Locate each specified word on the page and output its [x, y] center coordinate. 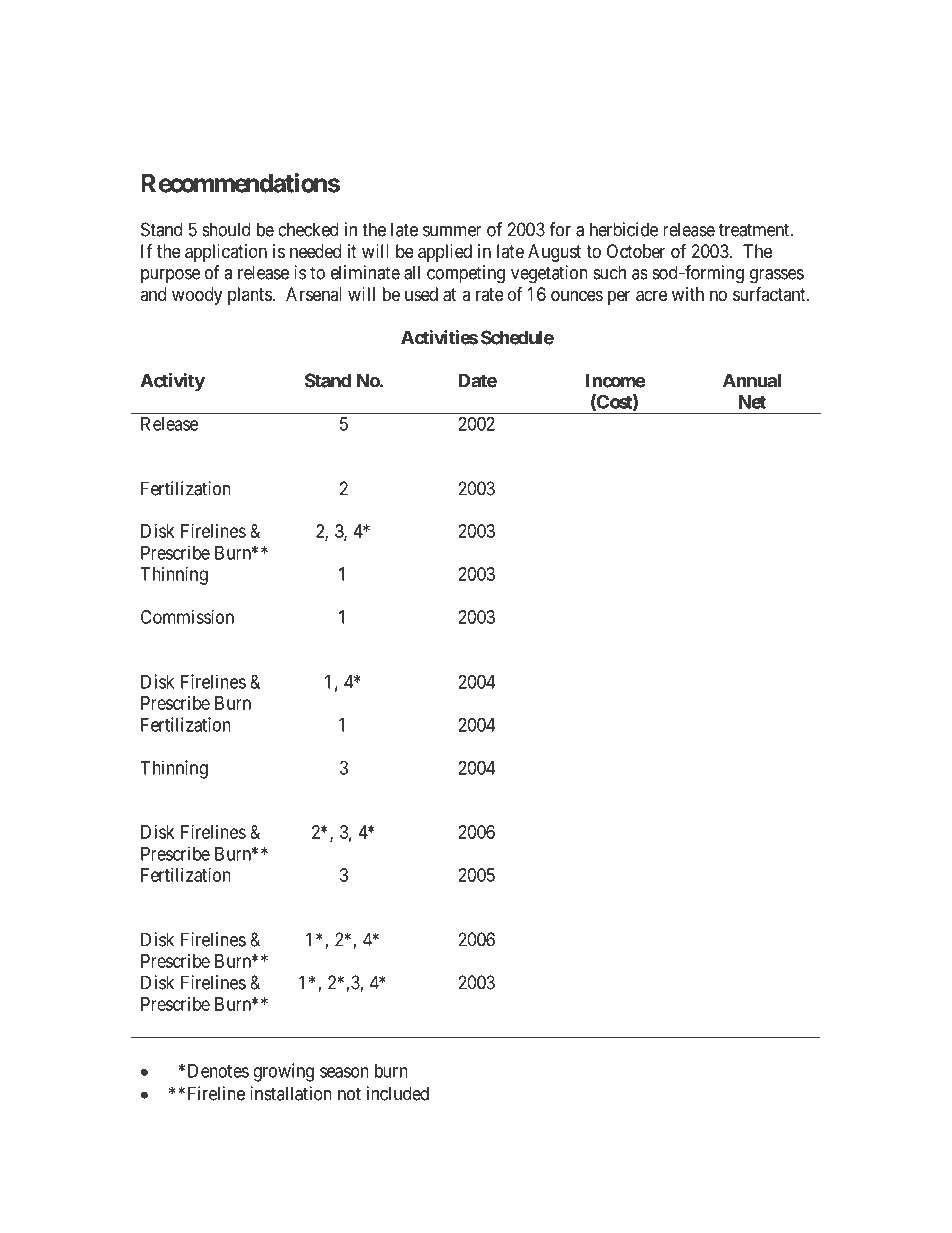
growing [283, 1072]
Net [752, 402]
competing [466, 274]
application [226, 253]
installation [291, 1093]
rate [490, 294]
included [398, 1093]
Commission [187, 617]
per [619, 297]
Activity [172, 382]
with [688, 294]
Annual [752, 380]
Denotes [218, 1071]
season [344, 1072]
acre [651, 296]
